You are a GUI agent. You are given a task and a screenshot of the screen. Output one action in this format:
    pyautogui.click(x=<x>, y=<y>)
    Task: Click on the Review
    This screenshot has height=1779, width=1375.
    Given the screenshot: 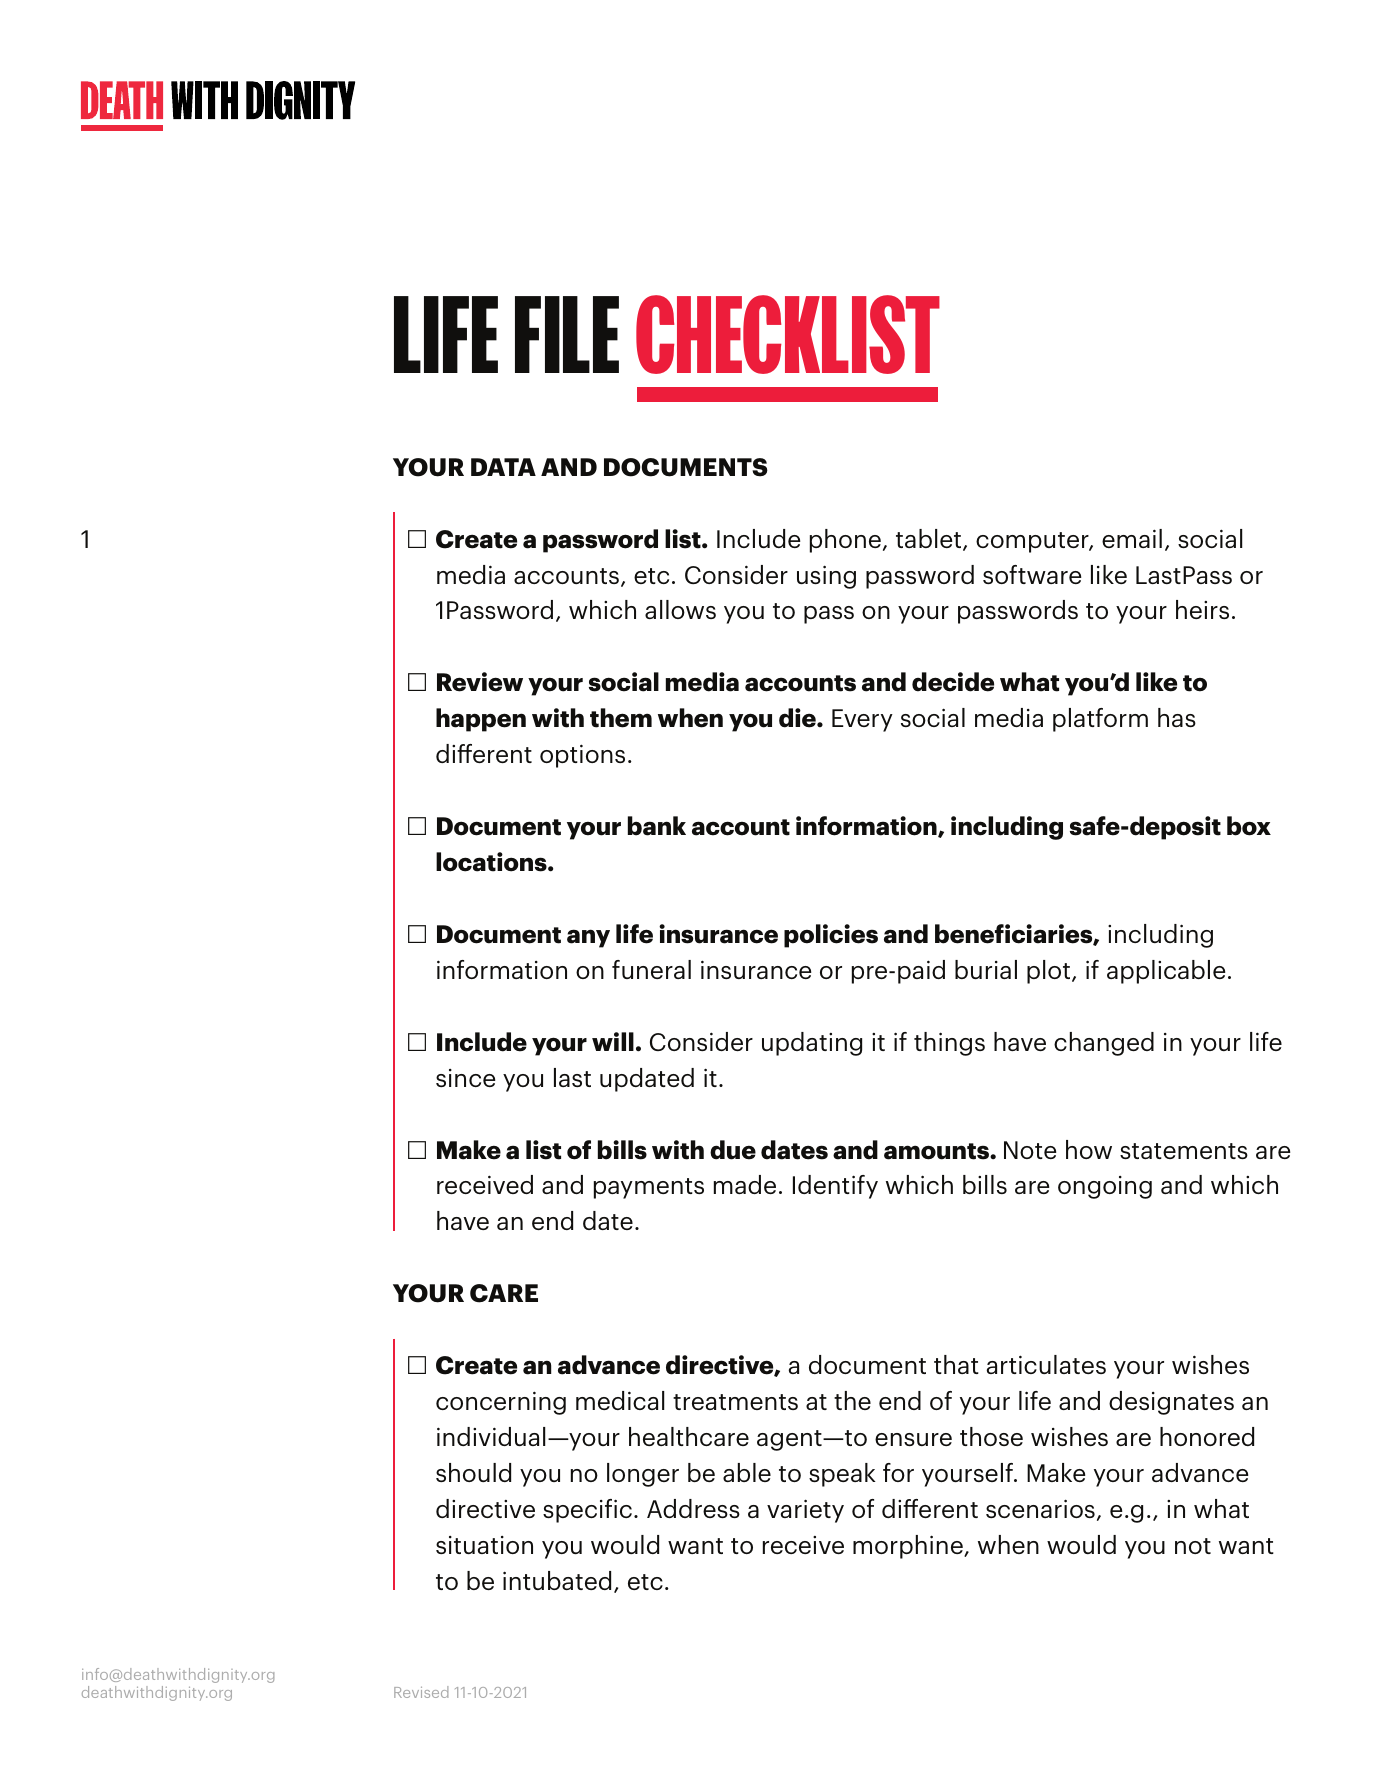 What is the action you would take?
    pyautogui.click(x=480, y=682)
